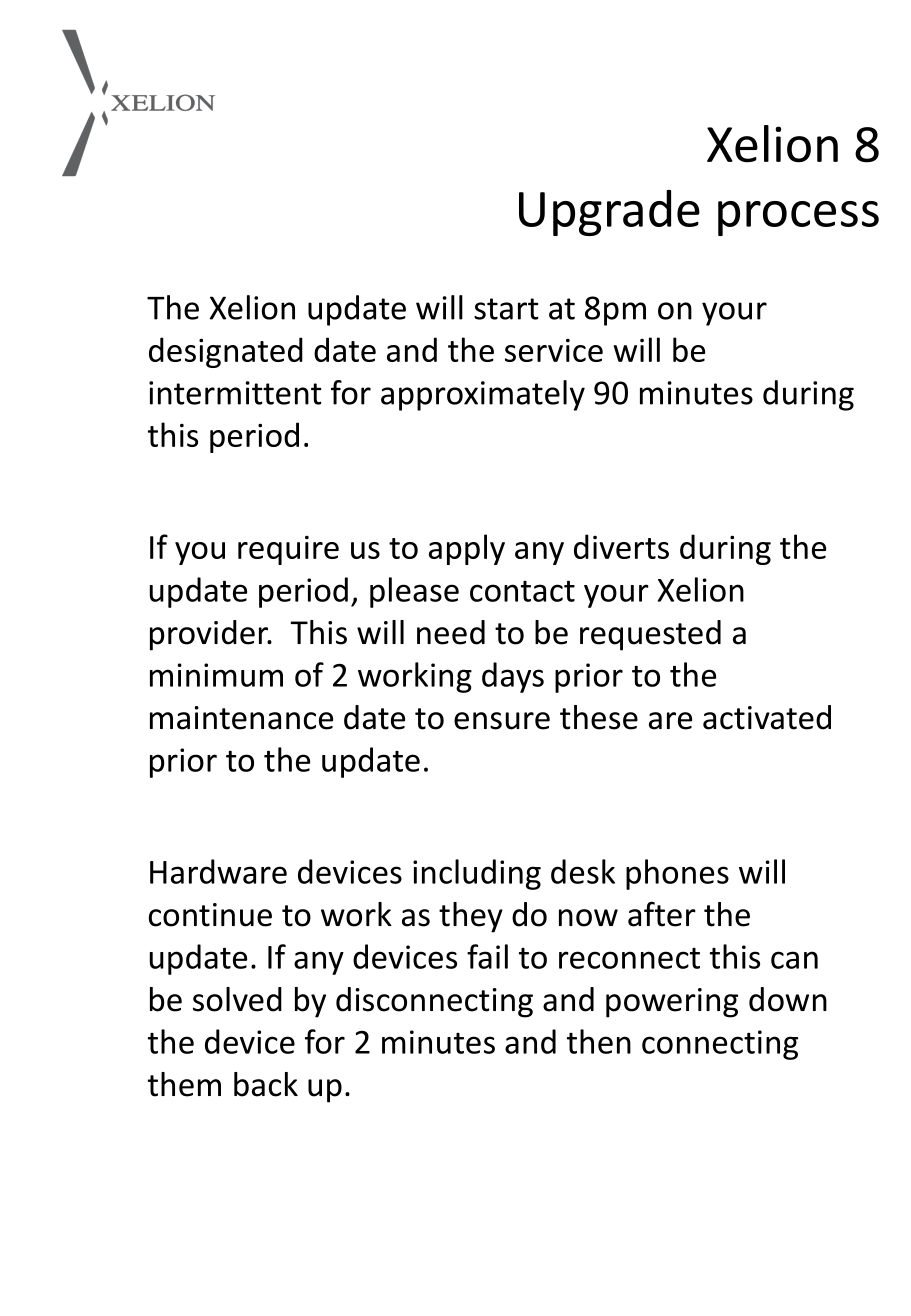 The height and width of the page is (1316, 911). Describe the element at coordinates (467, 549) in the page. I see `apply` at that location.
